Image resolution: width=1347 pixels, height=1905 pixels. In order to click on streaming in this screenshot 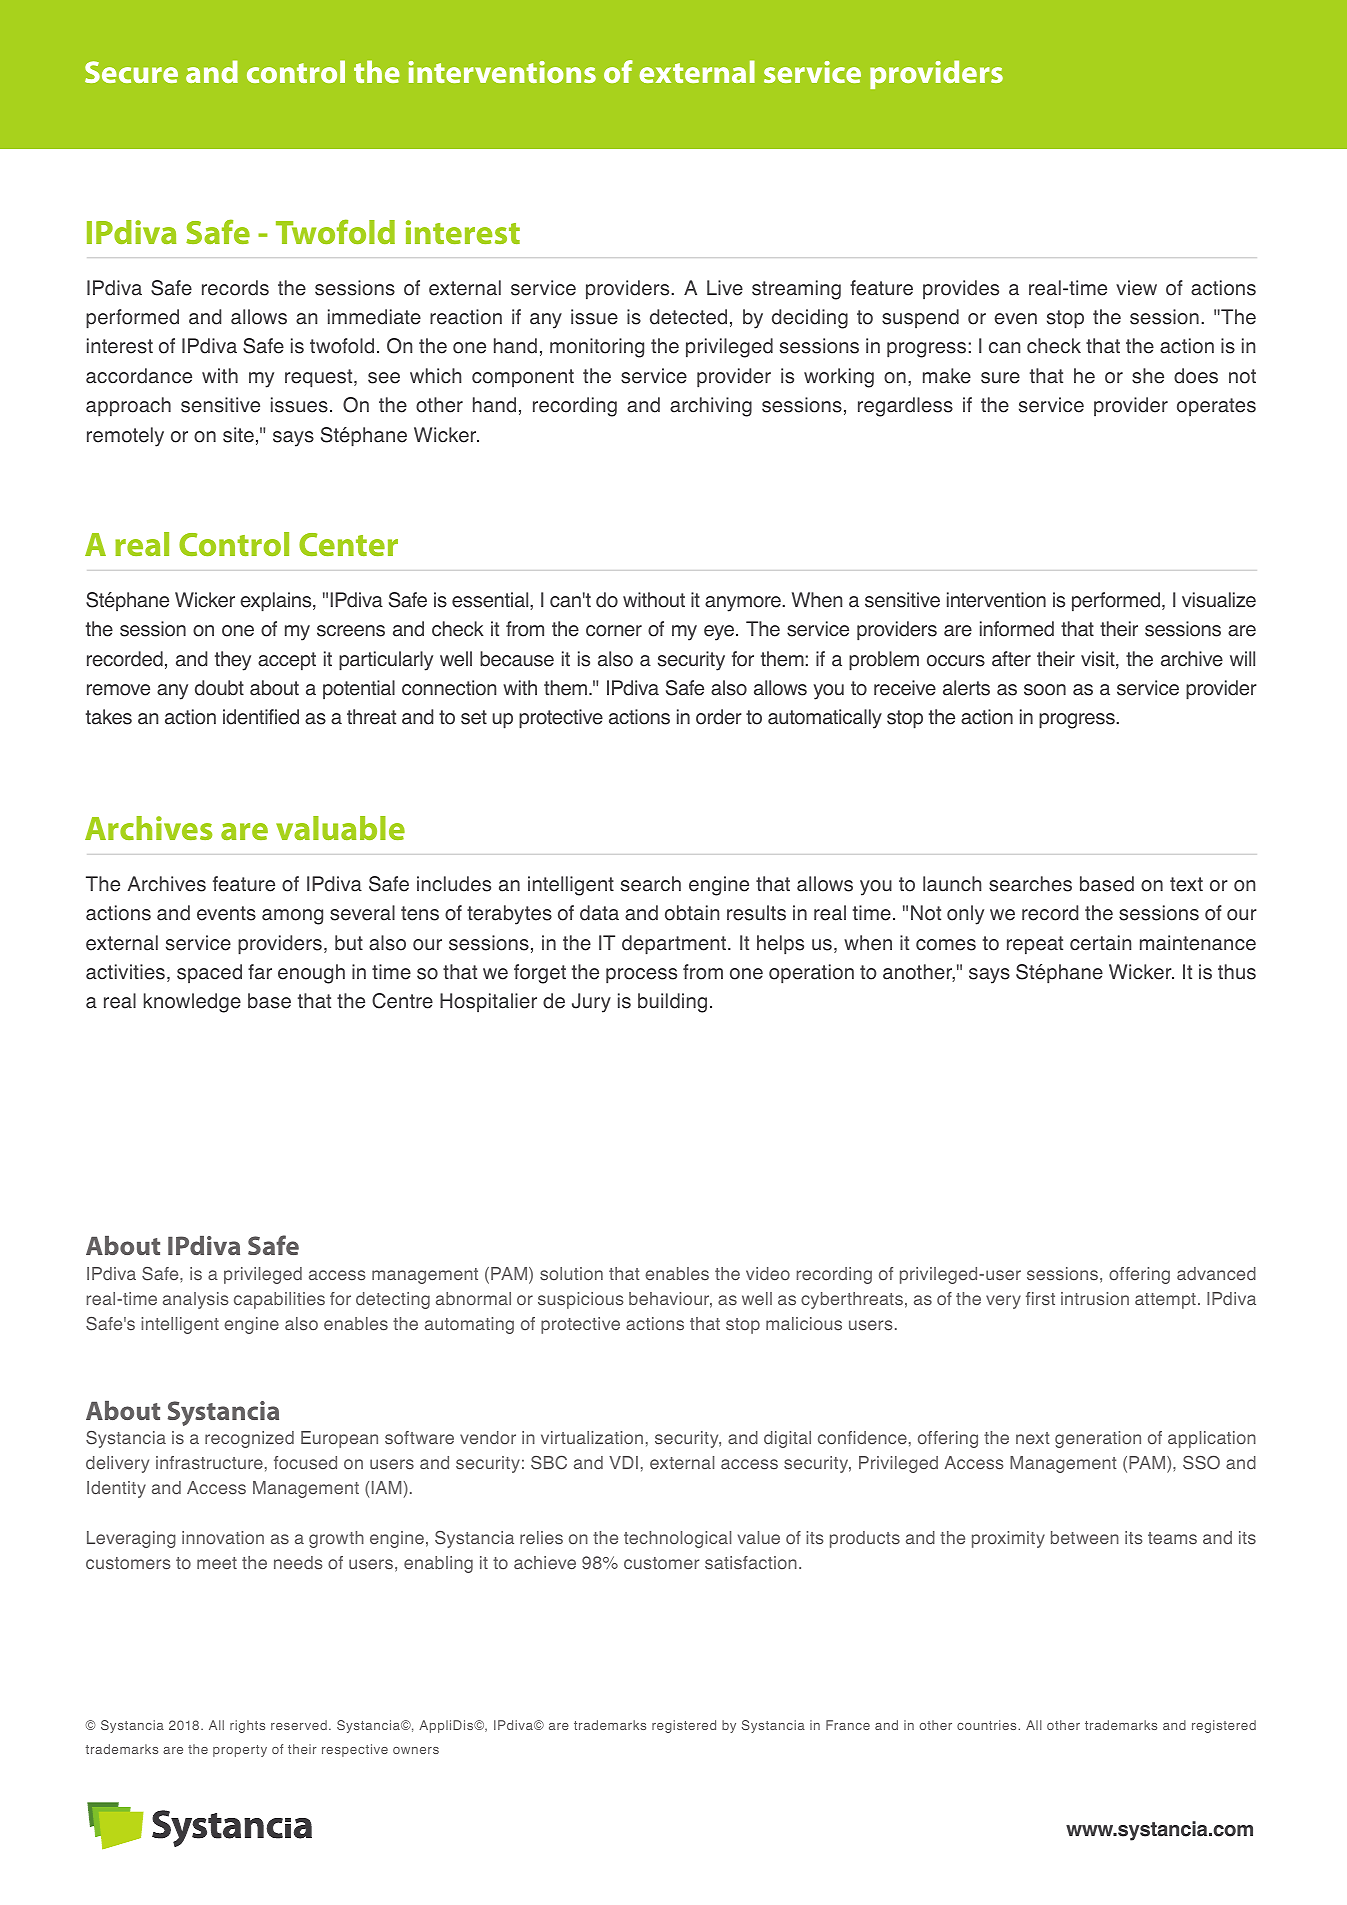, I will do `click(796, 290)`.
